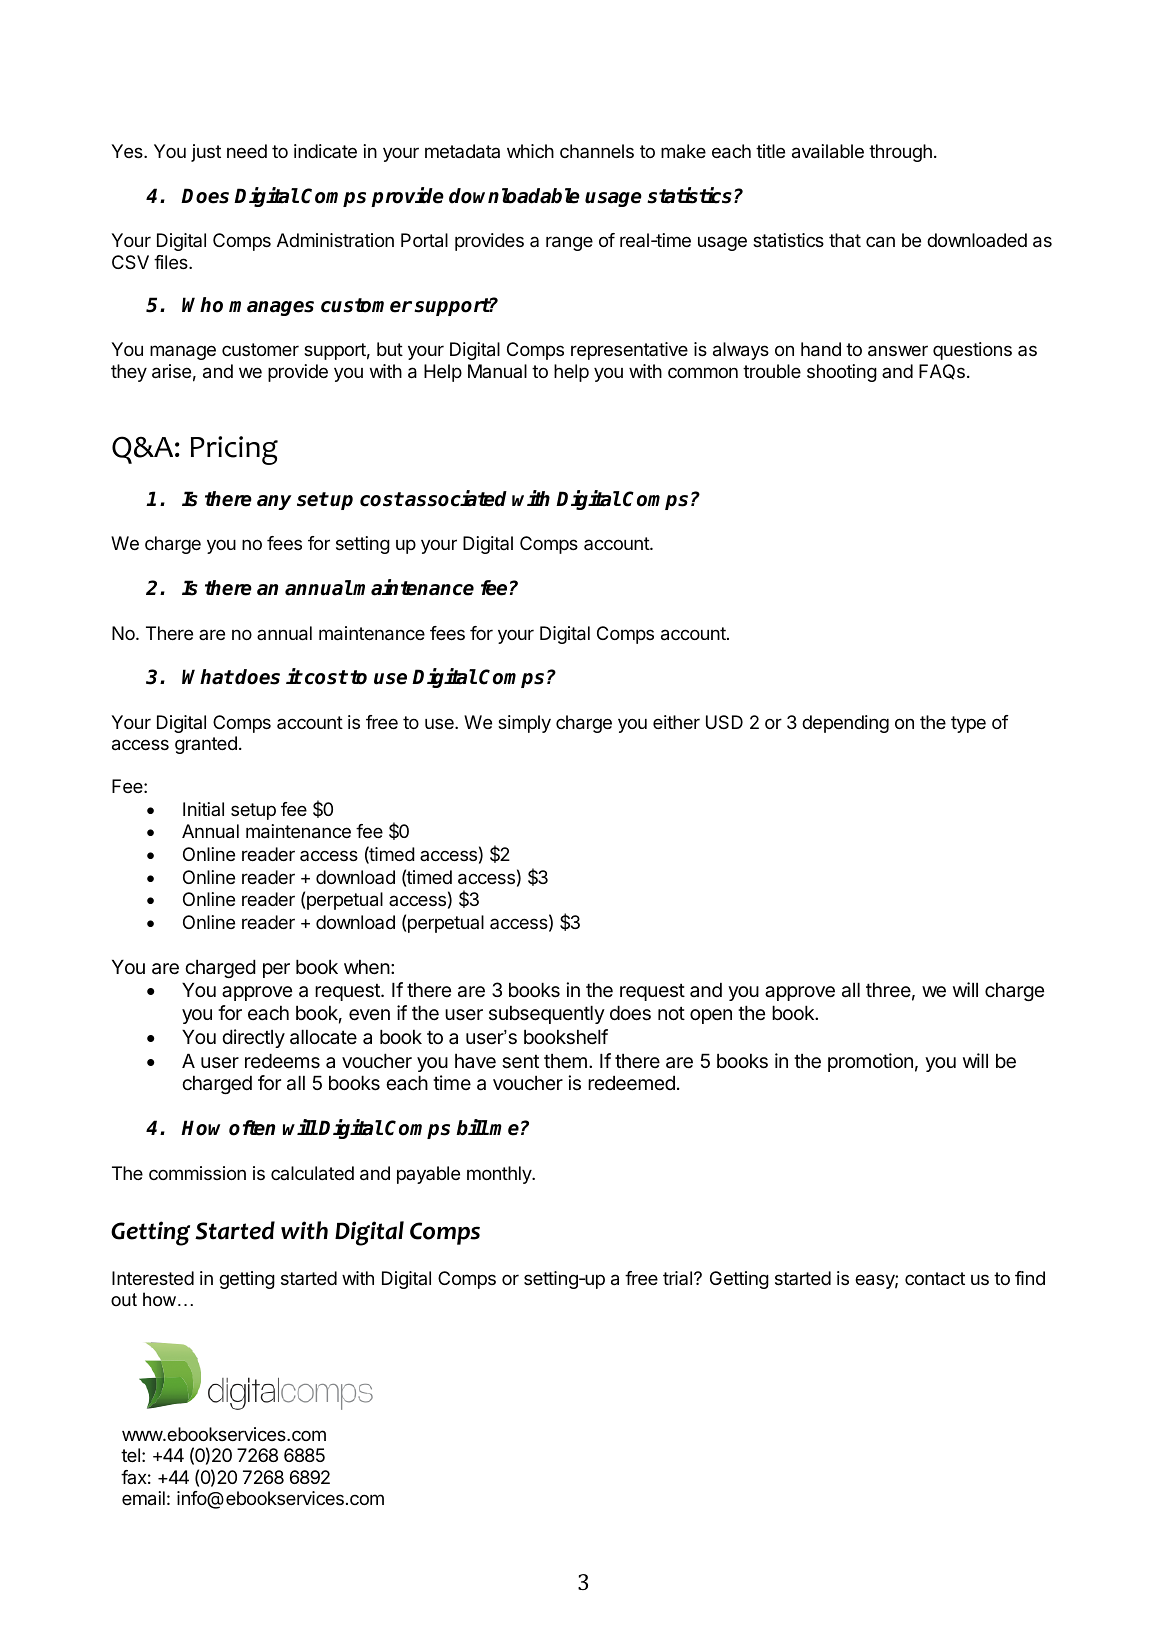 Image resolution: width=1167 pixels, height=1651 pixels. Describe the element at coordinates (274, 502) in the screenshot. I see `any` at that location.
